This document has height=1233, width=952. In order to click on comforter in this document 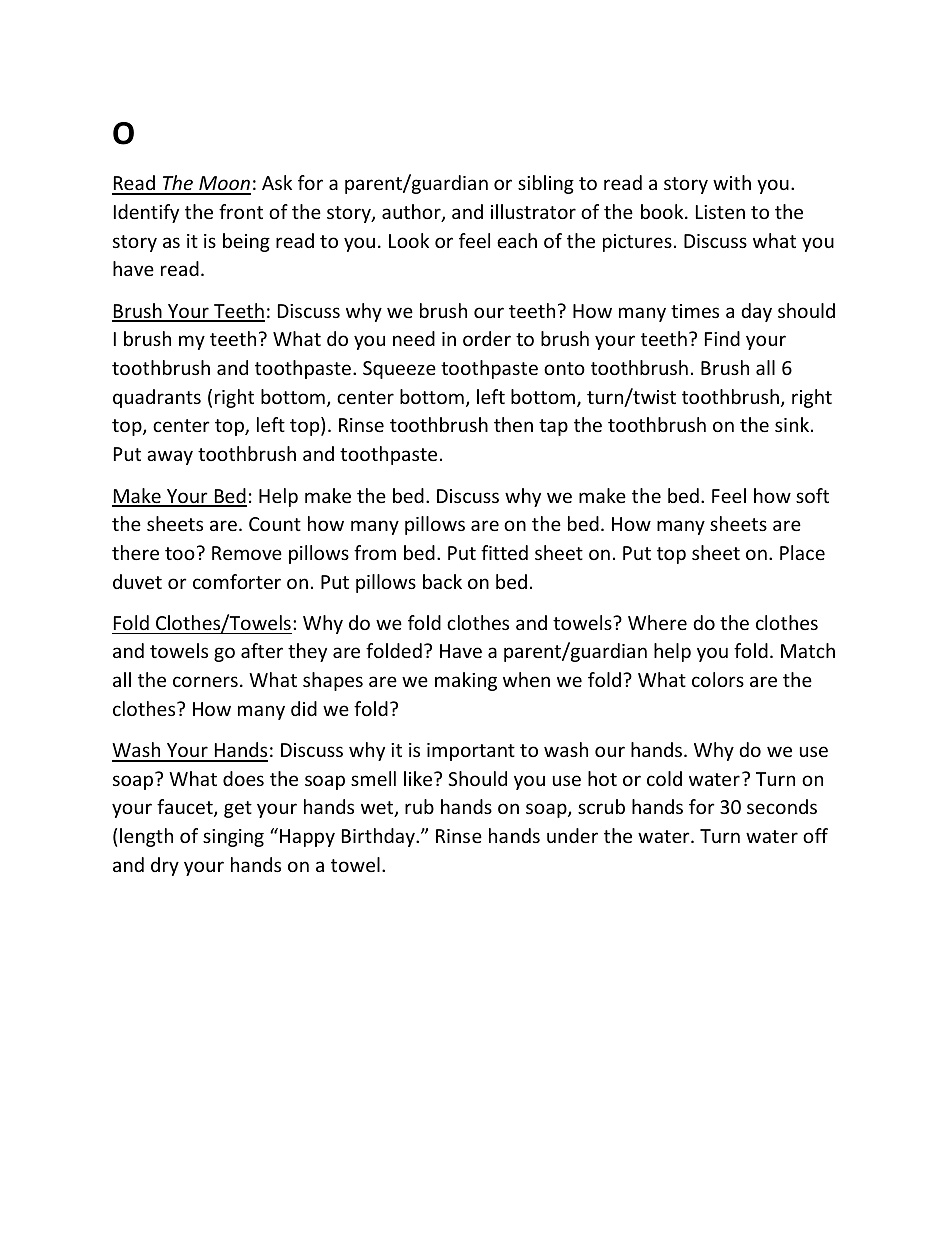, I will do `click(237, 581)`.
